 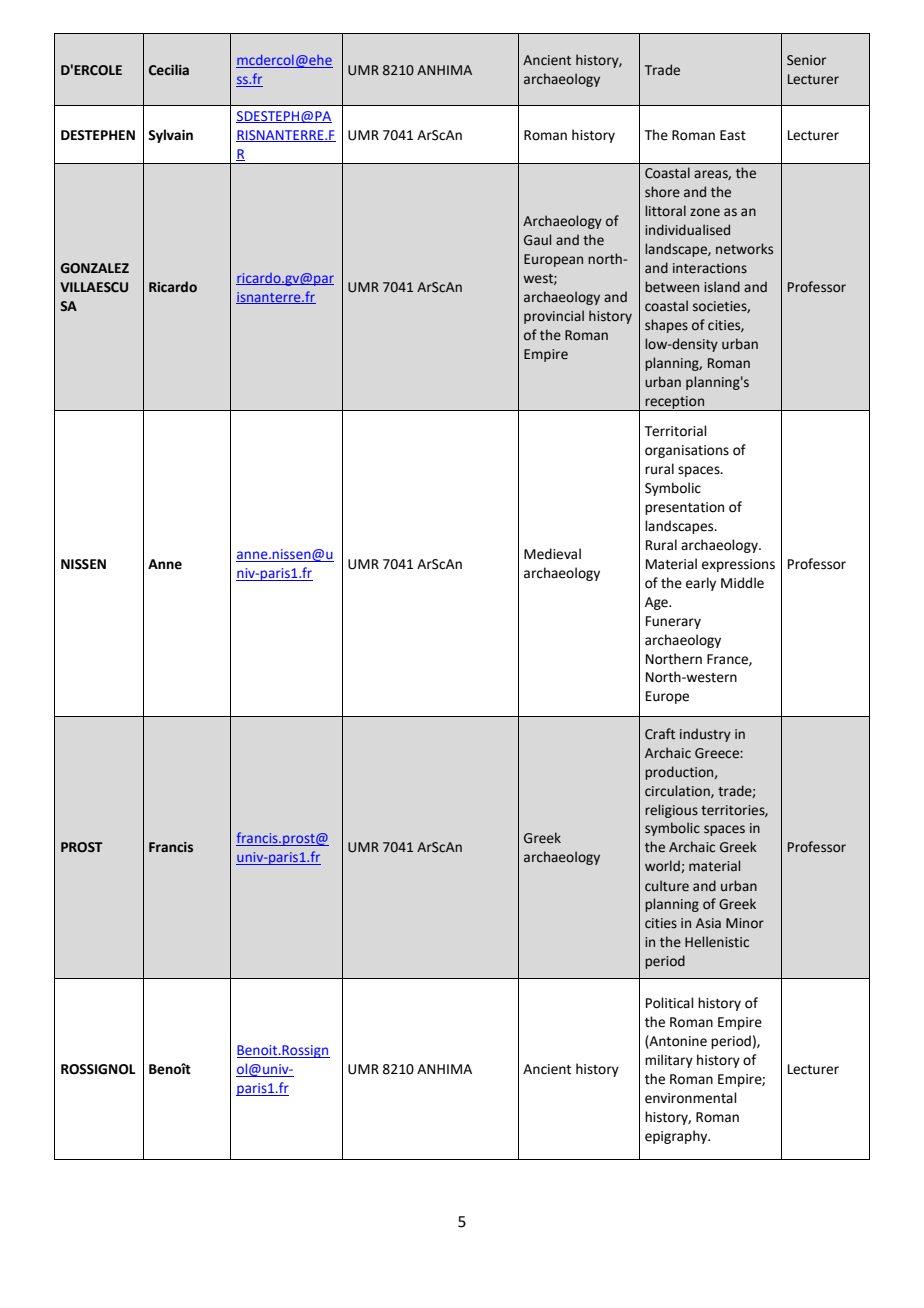 What do you see at coordinates (537, 240) in the screenshot?
I see `Gaul` at bounding box center [537, 240].
